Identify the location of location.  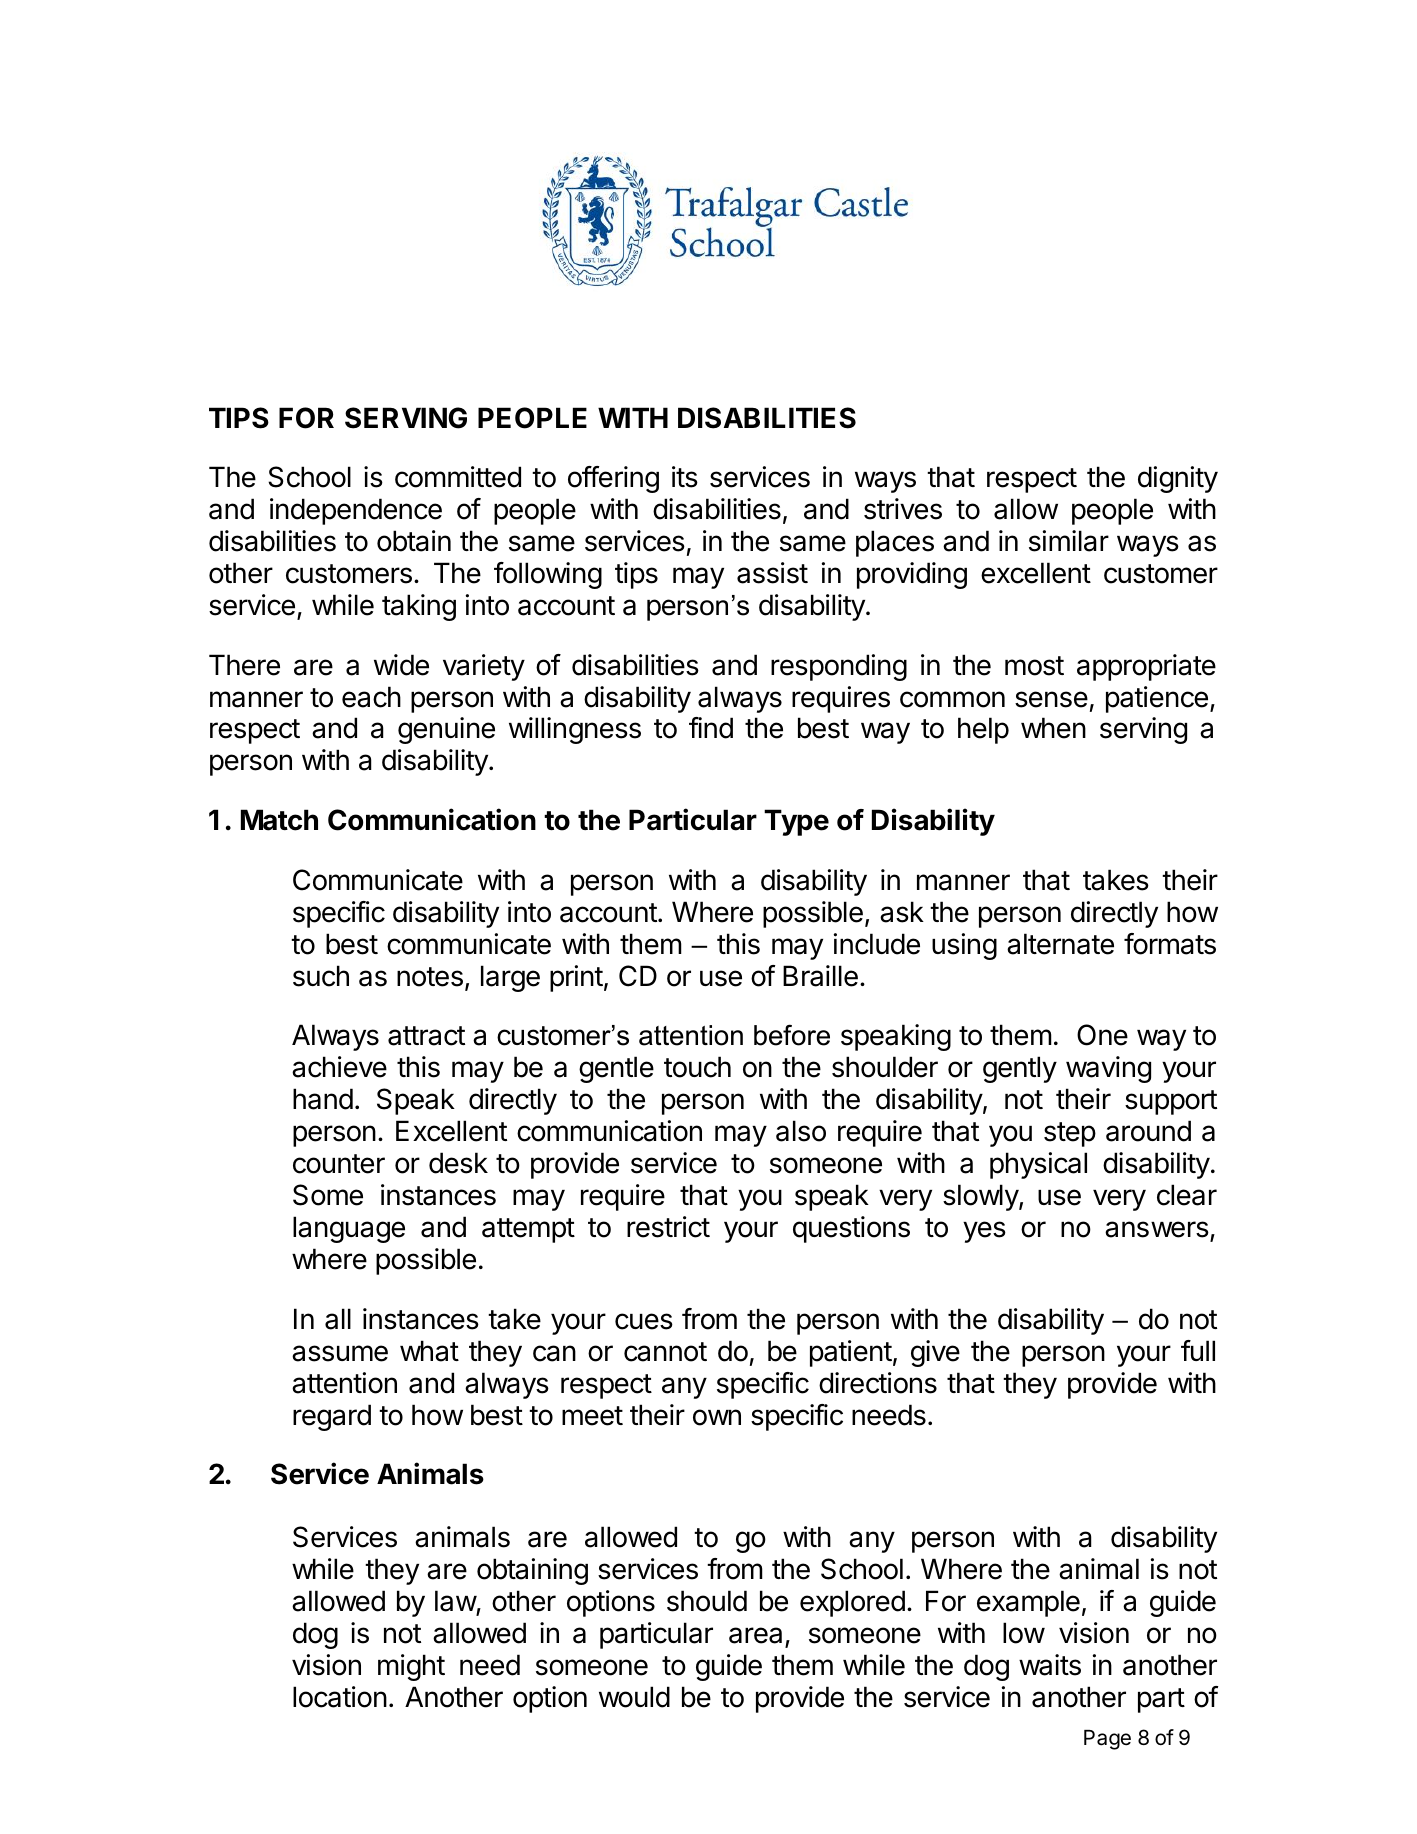
(340, 1697).
